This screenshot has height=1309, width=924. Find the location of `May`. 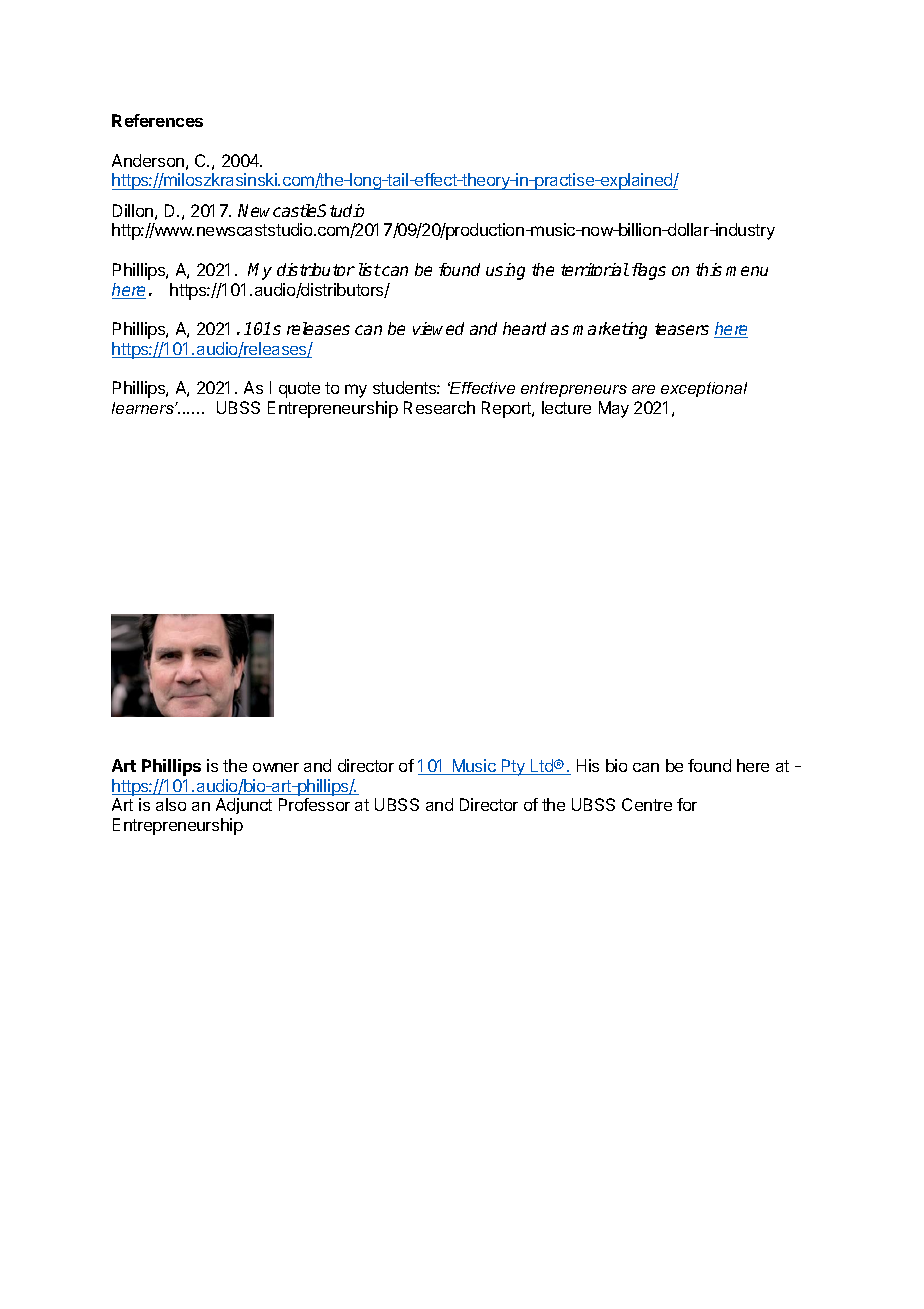

May is located at coordinates (614, 409).
